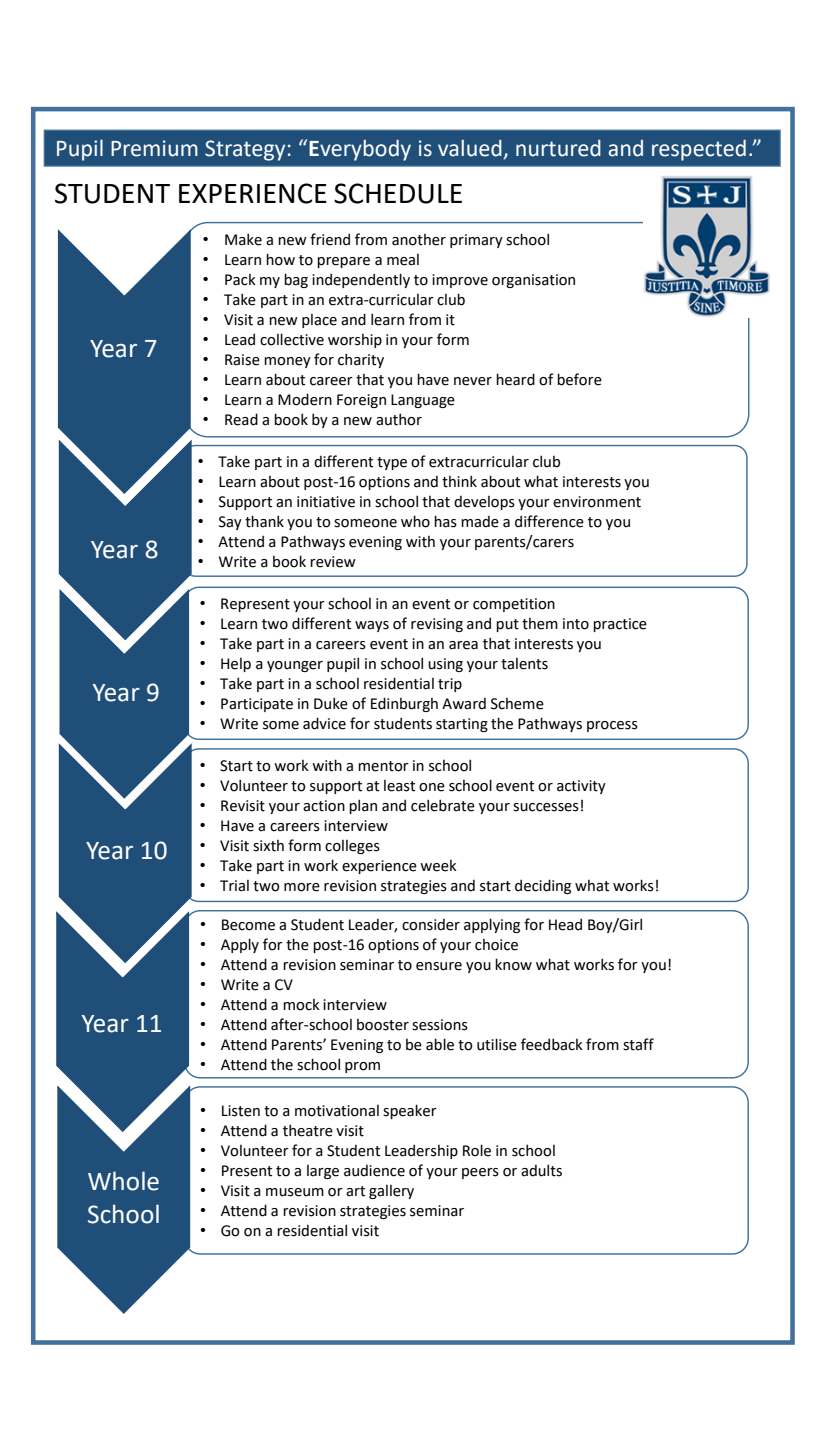 This page has height=1456, width=819. I want to click on Trial, so click(234, 886).
